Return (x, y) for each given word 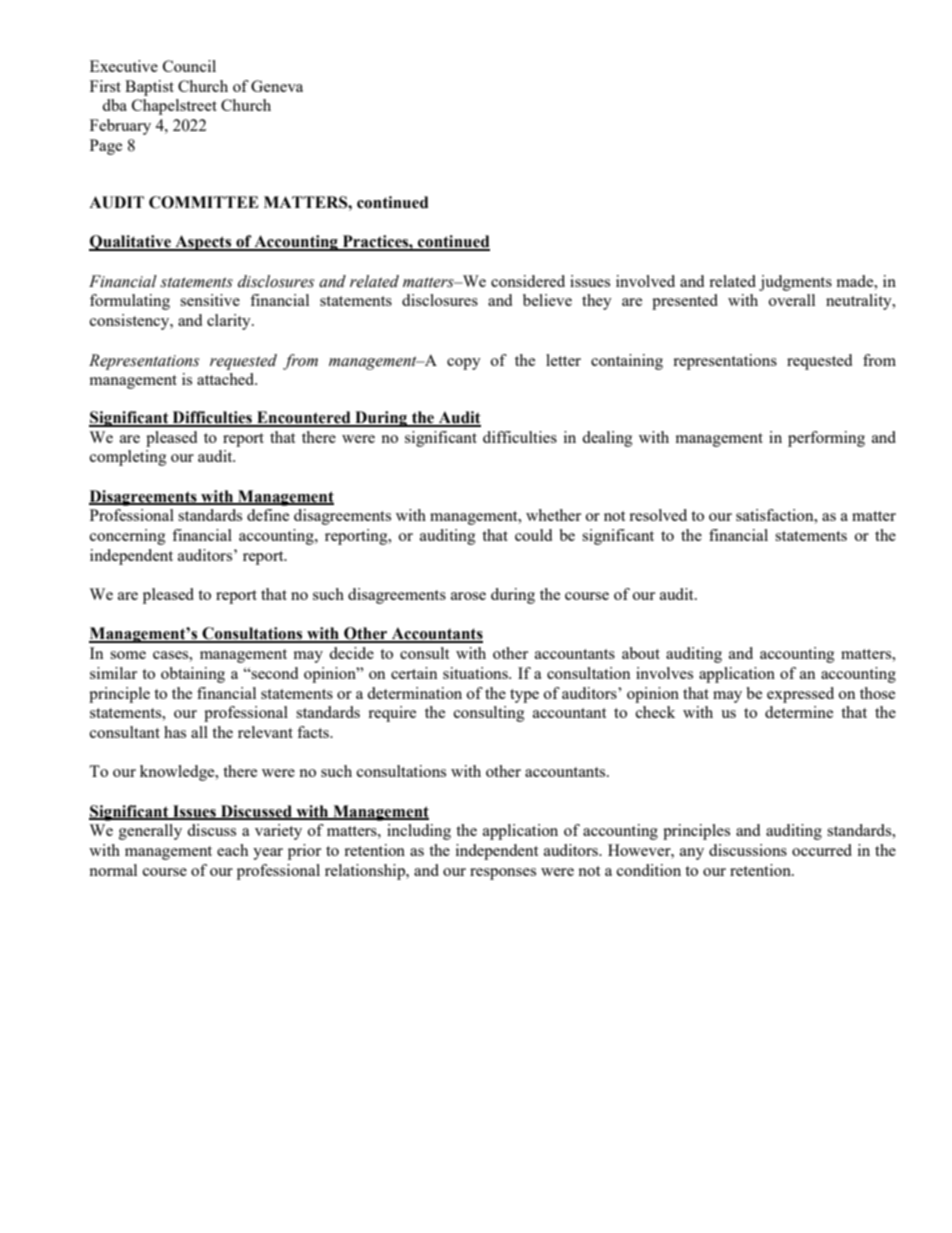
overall (792, 300)
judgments (795, 283)
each (232, 850)
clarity (230, 322)
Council (189, 66)
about (641, 653)
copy (464, 364)
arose (468, 596)
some (128, 655)
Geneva (277, 86)
